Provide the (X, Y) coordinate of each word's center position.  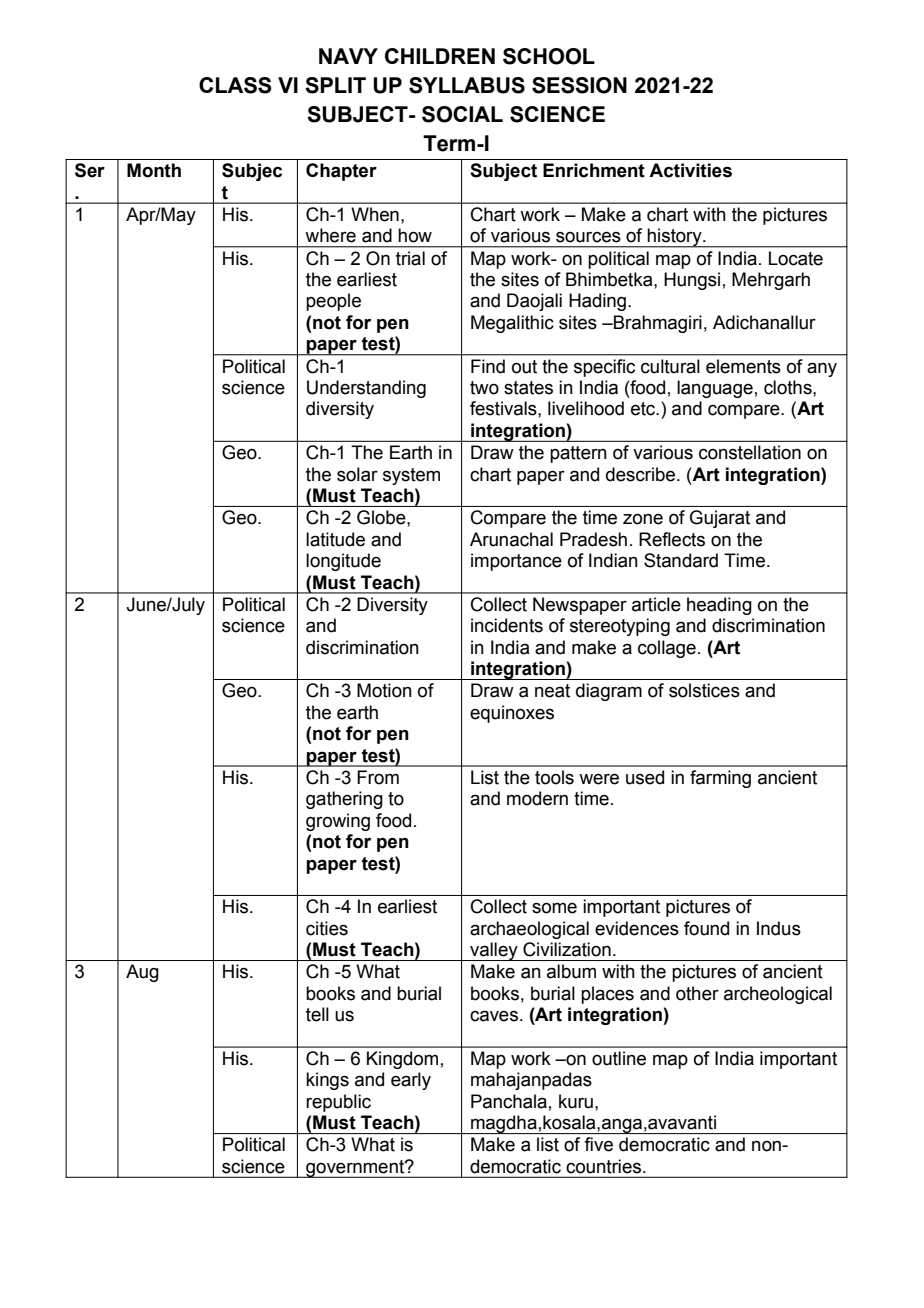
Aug (142, 973)
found (706, 928)
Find (488, 366)
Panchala (509, 1101)
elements (743, 366)
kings (327, 1081)
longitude (343, 562)
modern (537, 798)
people (333, 302)
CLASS (235, 85)
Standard (681, 560)
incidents (507, 625)
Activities (690, 170)
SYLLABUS (467, 85)
